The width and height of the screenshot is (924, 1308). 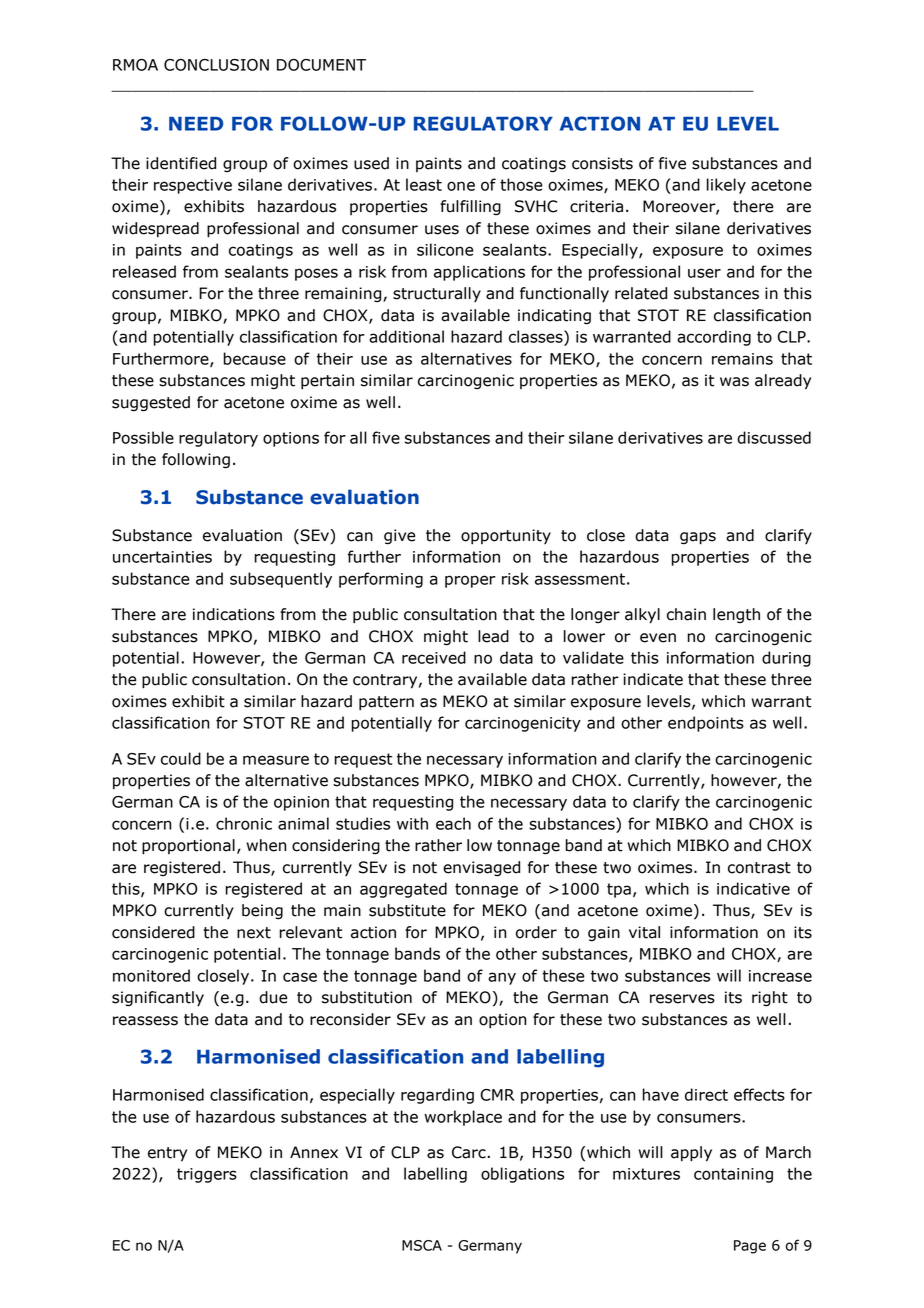 What do you see at coordinates (774, 437) in the screenshot?
I see `discussed` at bounding box center [774, 437].
